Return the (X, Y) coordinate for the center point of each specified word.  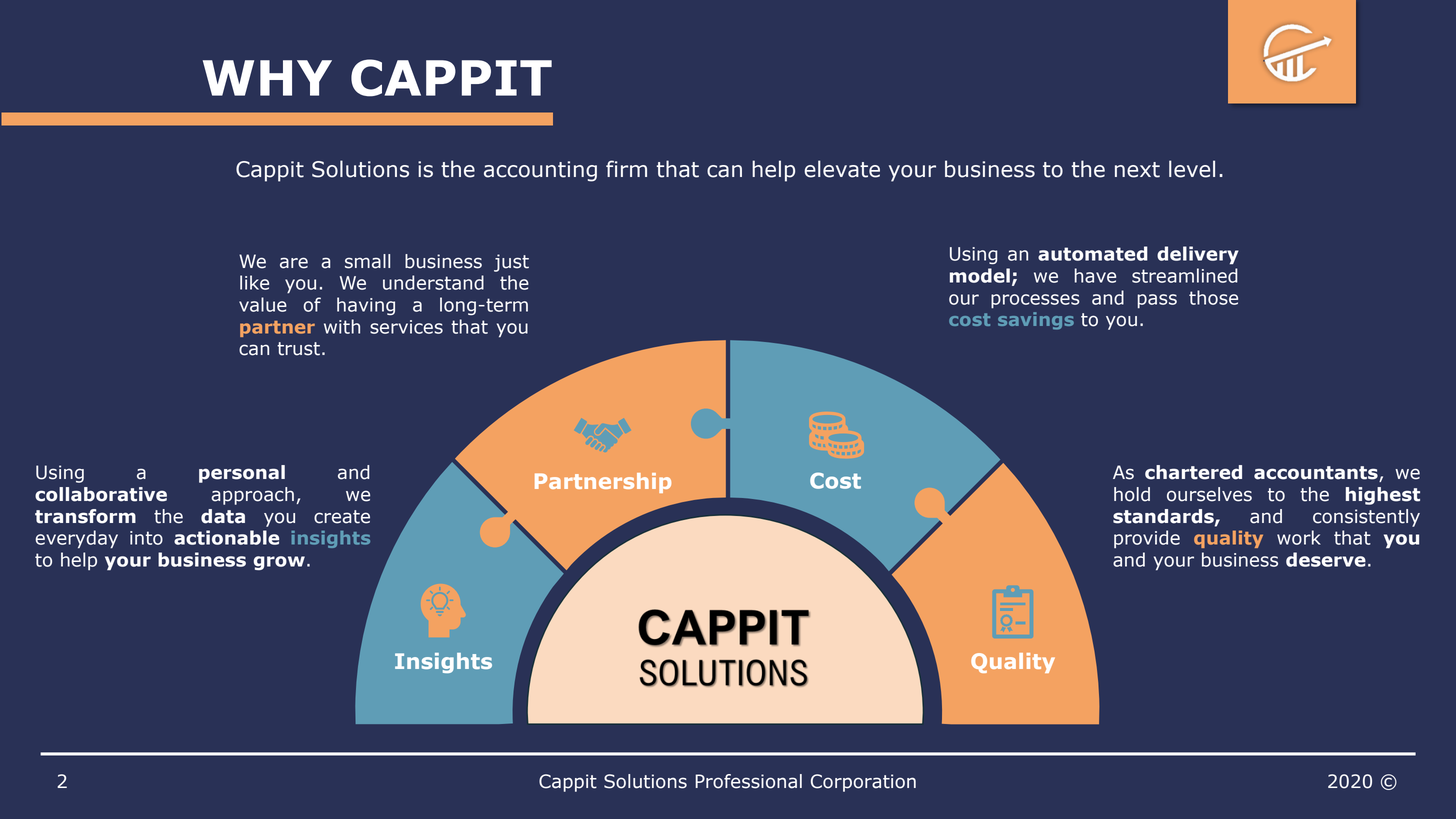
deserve (1326, 559)
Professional (748, 781)
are (294, 263)
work (1299, 537)
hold (1132, 494)
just (511, 263)
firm (626, 168)
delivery (1198, 255)
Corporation (863, 783)
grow (279, 563)
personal (242, 474)
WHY (267, 78)
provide (1147, 539)
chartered (1193, 472)
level (1192, 169)
